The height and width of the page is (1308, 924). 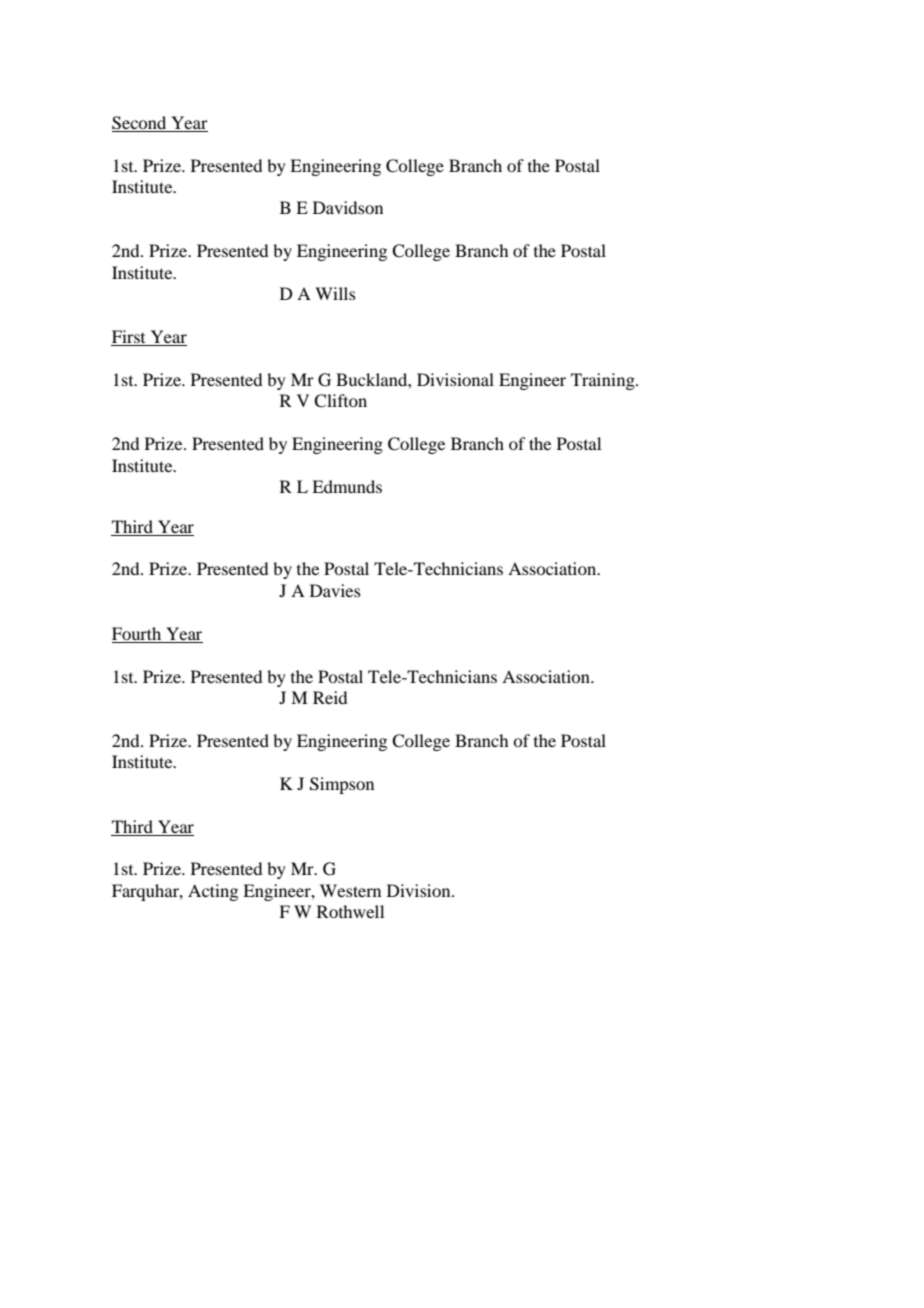 What do you see at coordinates (350, 890) in the page?
I see `Western` at bounding box center [350, 890].
